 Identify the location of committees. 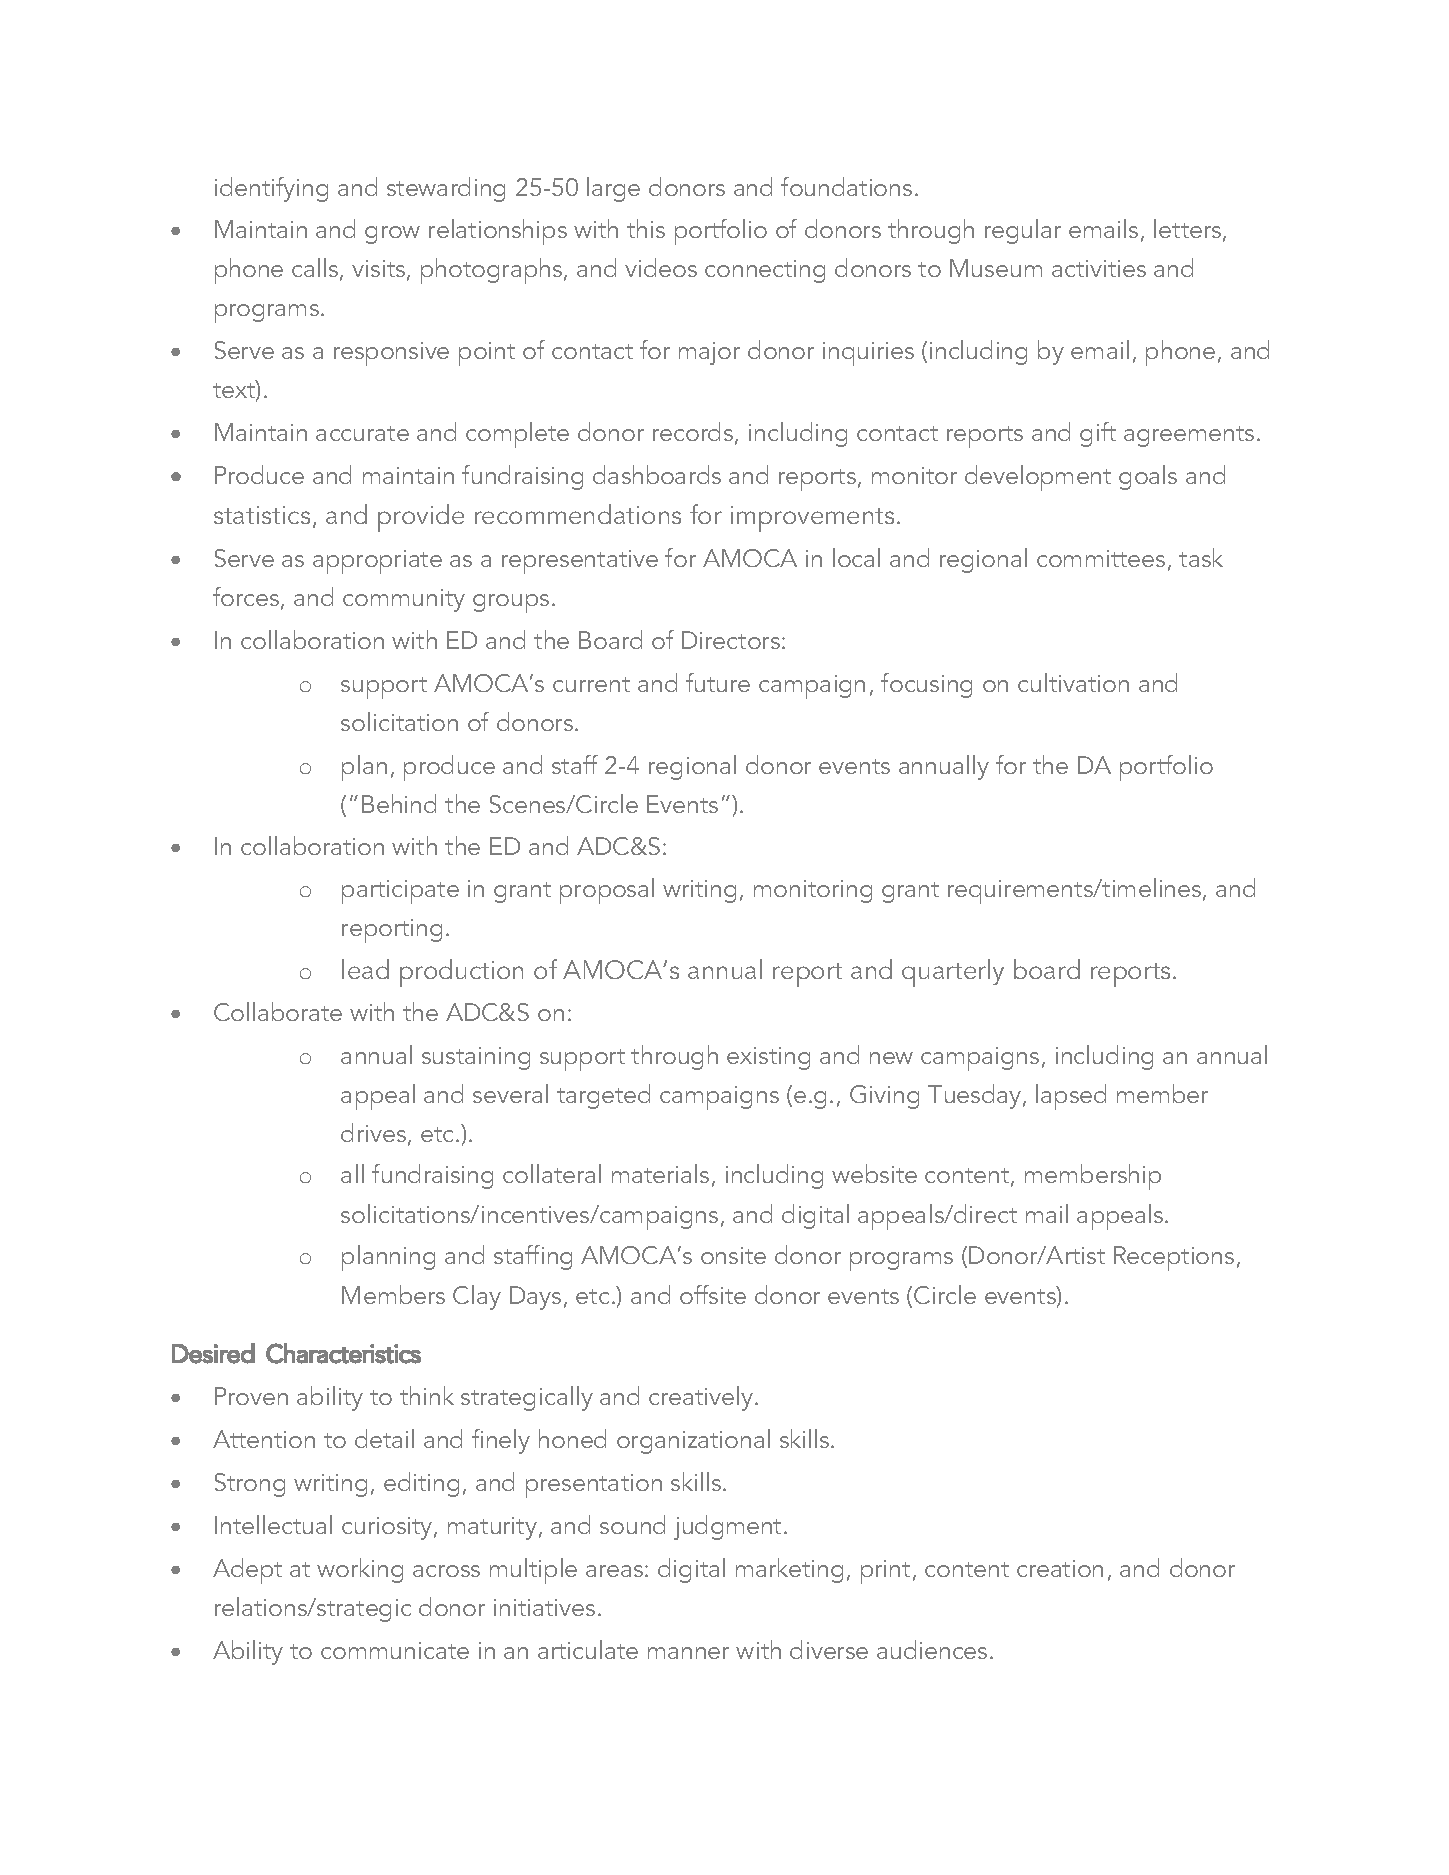
(1101, 558).
